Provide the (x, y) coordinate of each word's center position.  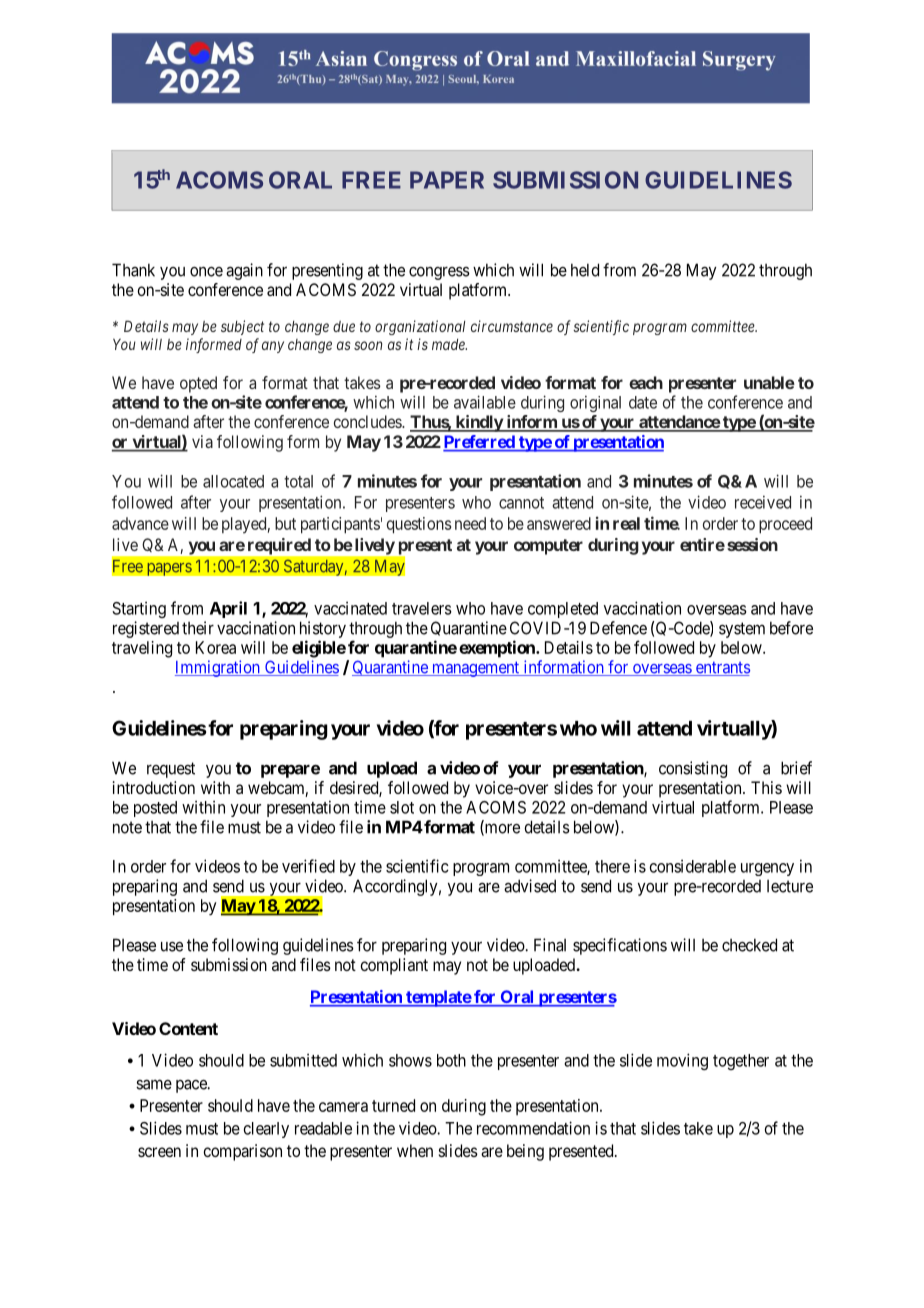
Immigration (218, 668)
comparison (242, 1152)
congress (439, 273)
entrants (722, 668)
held (585, 270)
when (415, 1150)
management (476, 669)
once (206, 272)
